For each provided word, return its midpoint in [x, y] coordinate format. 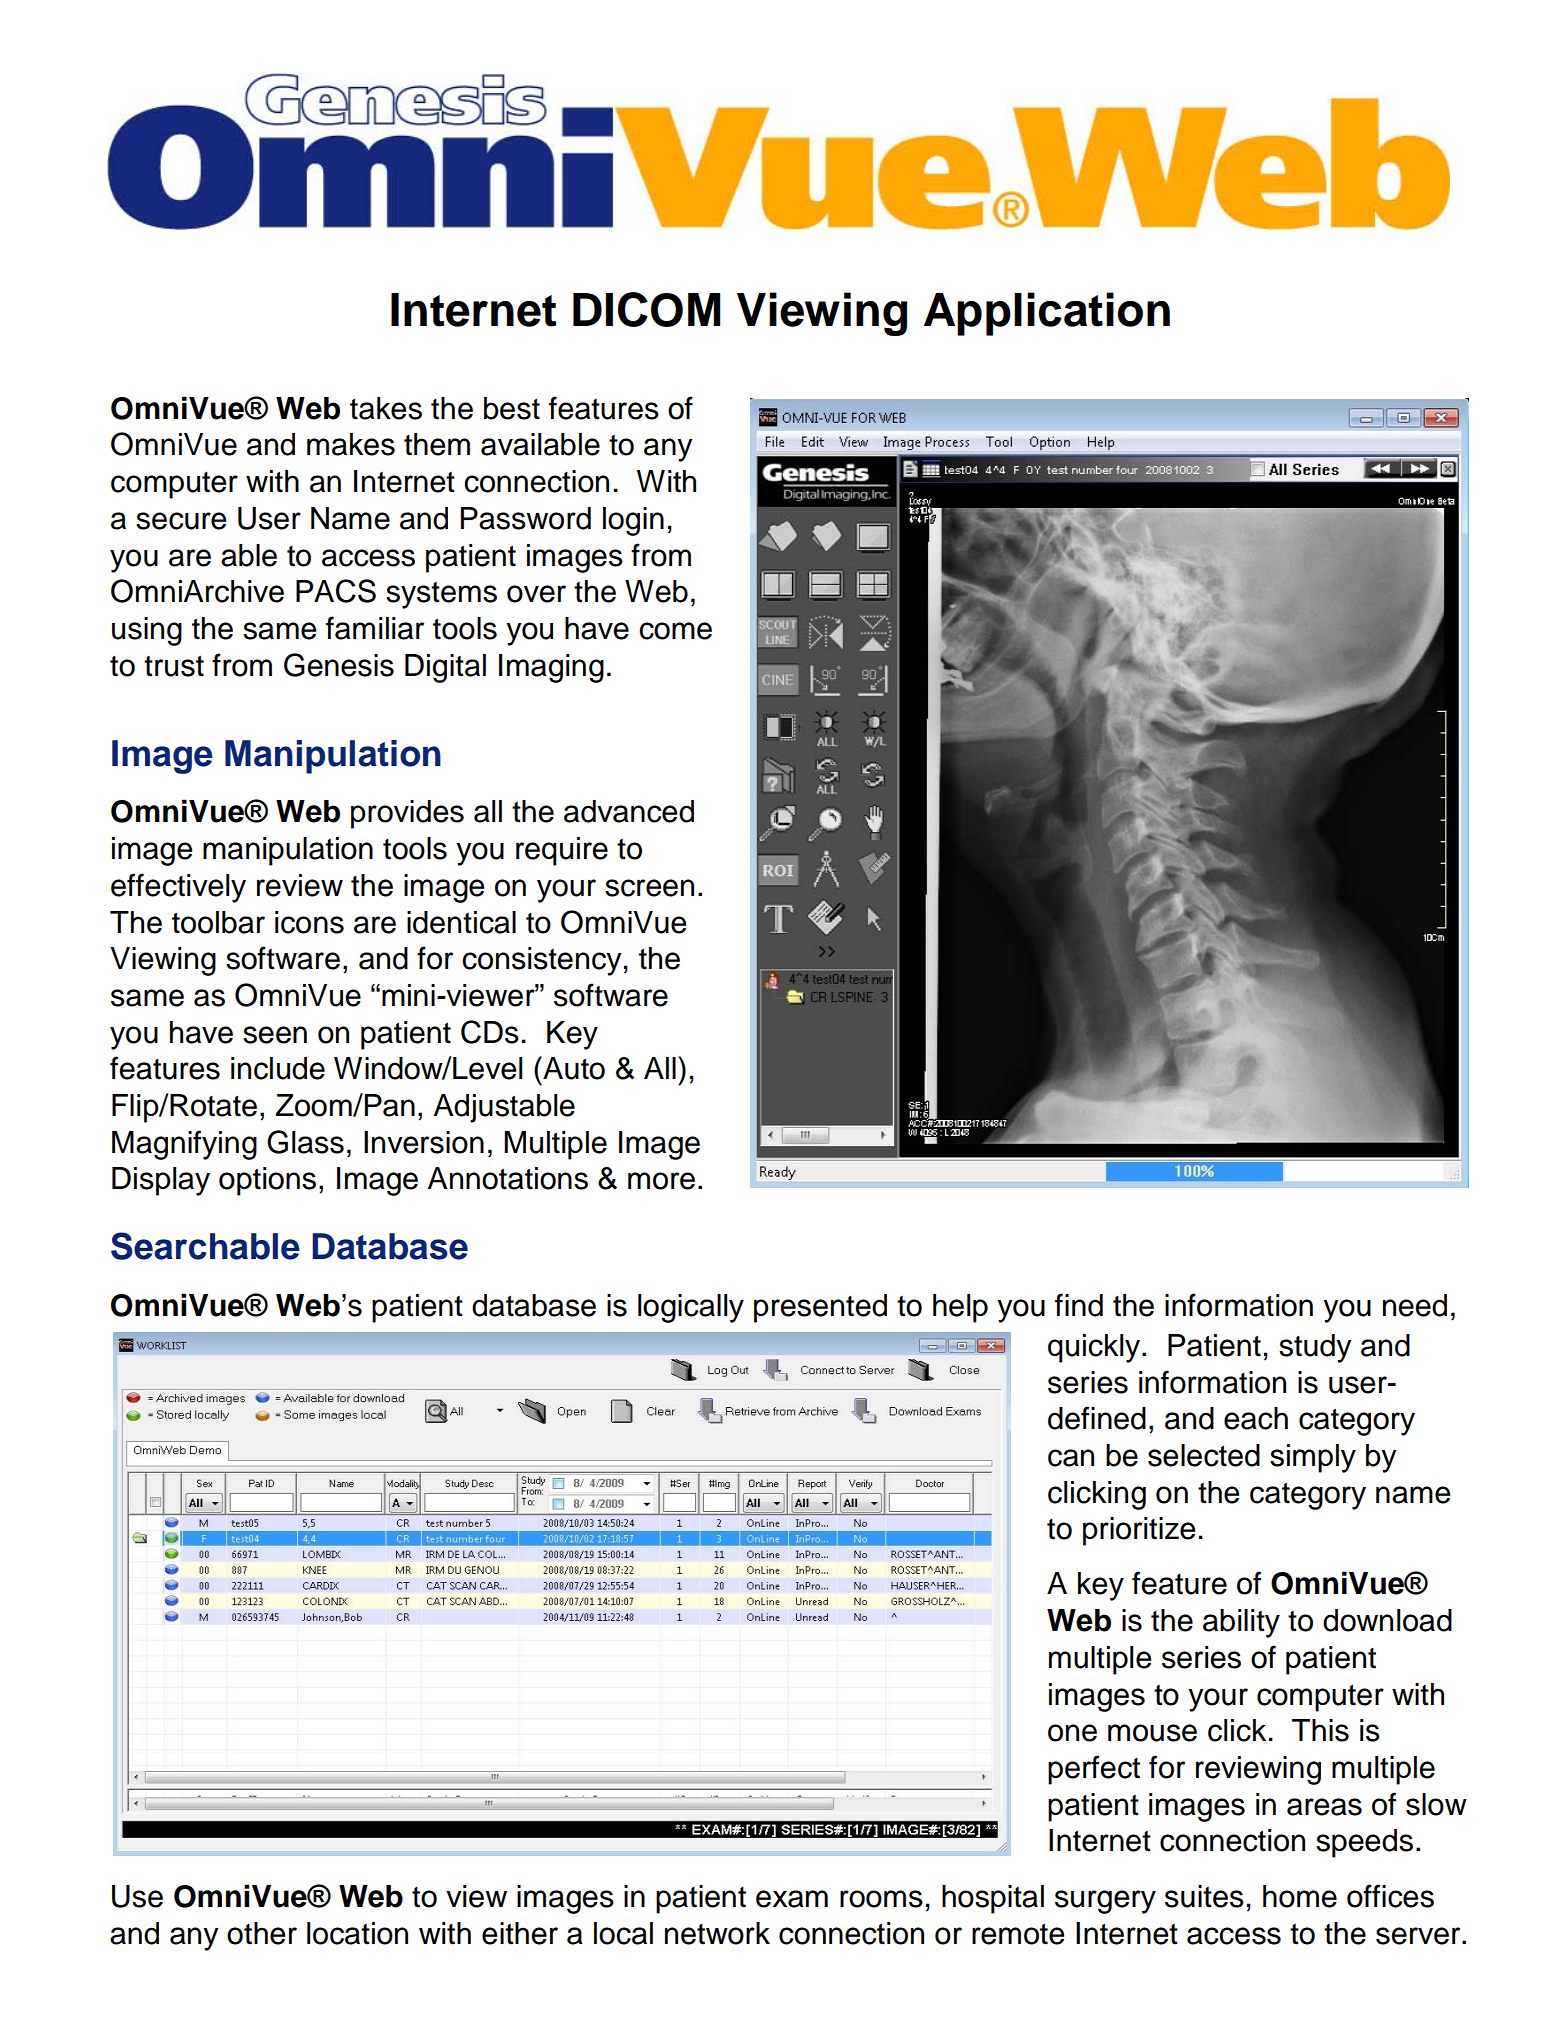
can [1071, 1458]
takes [386, 408]
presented [820, 1308]
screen [649, 888]
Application [1047, 314]
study [1315, 1348]
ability [1241, 1623]
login [633, 521]
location [357, 1933]
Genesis [339, 665]
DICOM [647, 309]
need [1415, 1305]
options [267, 1181]
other [262, 1933]
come [675, 631]
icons [309, 922]
